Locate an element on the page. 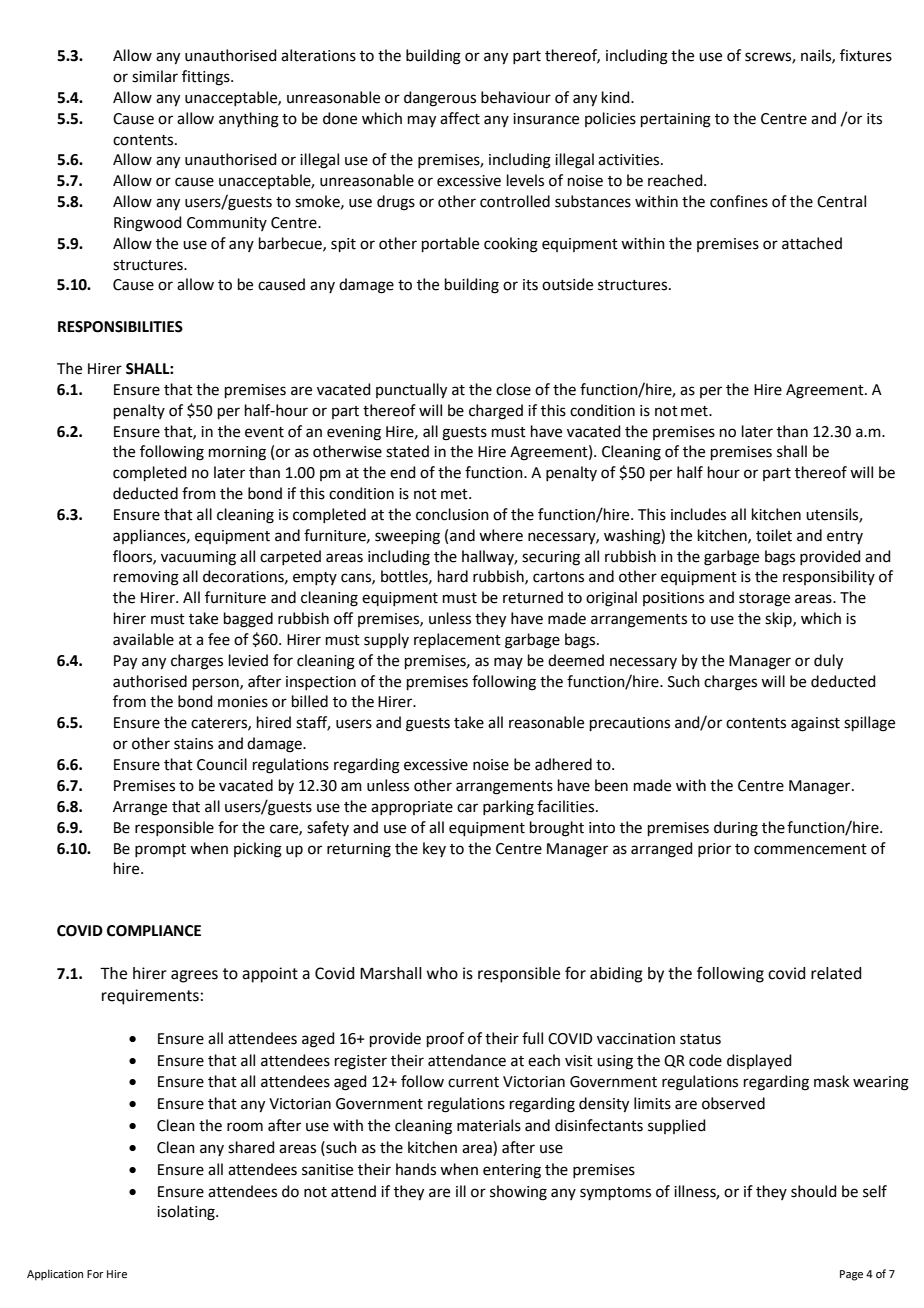 This page has height=1308, width=924. toilet is located at coordinates (774, 535).
